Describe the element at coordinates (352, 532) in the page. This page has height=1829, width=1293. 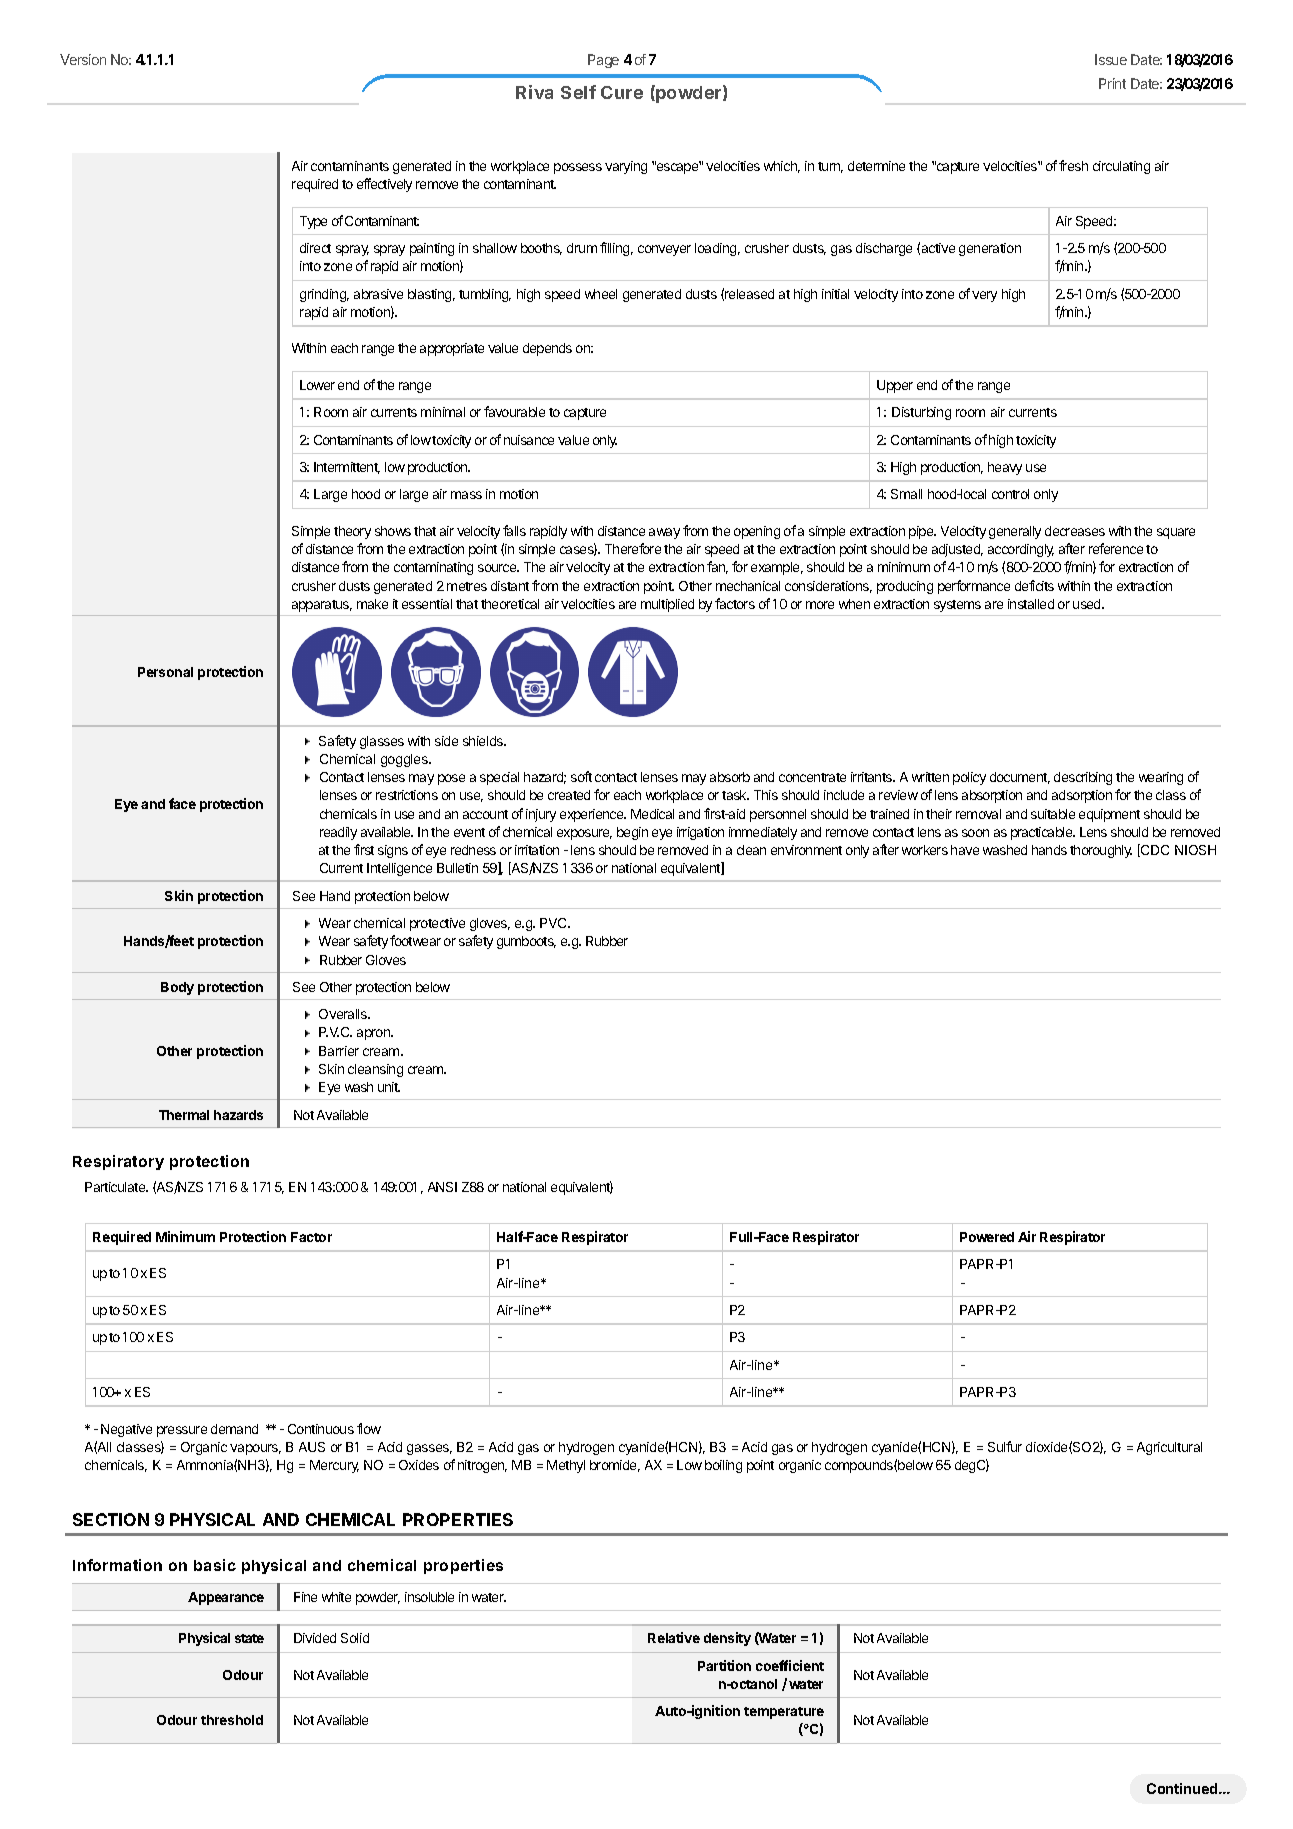
I see `theory` at that location.
